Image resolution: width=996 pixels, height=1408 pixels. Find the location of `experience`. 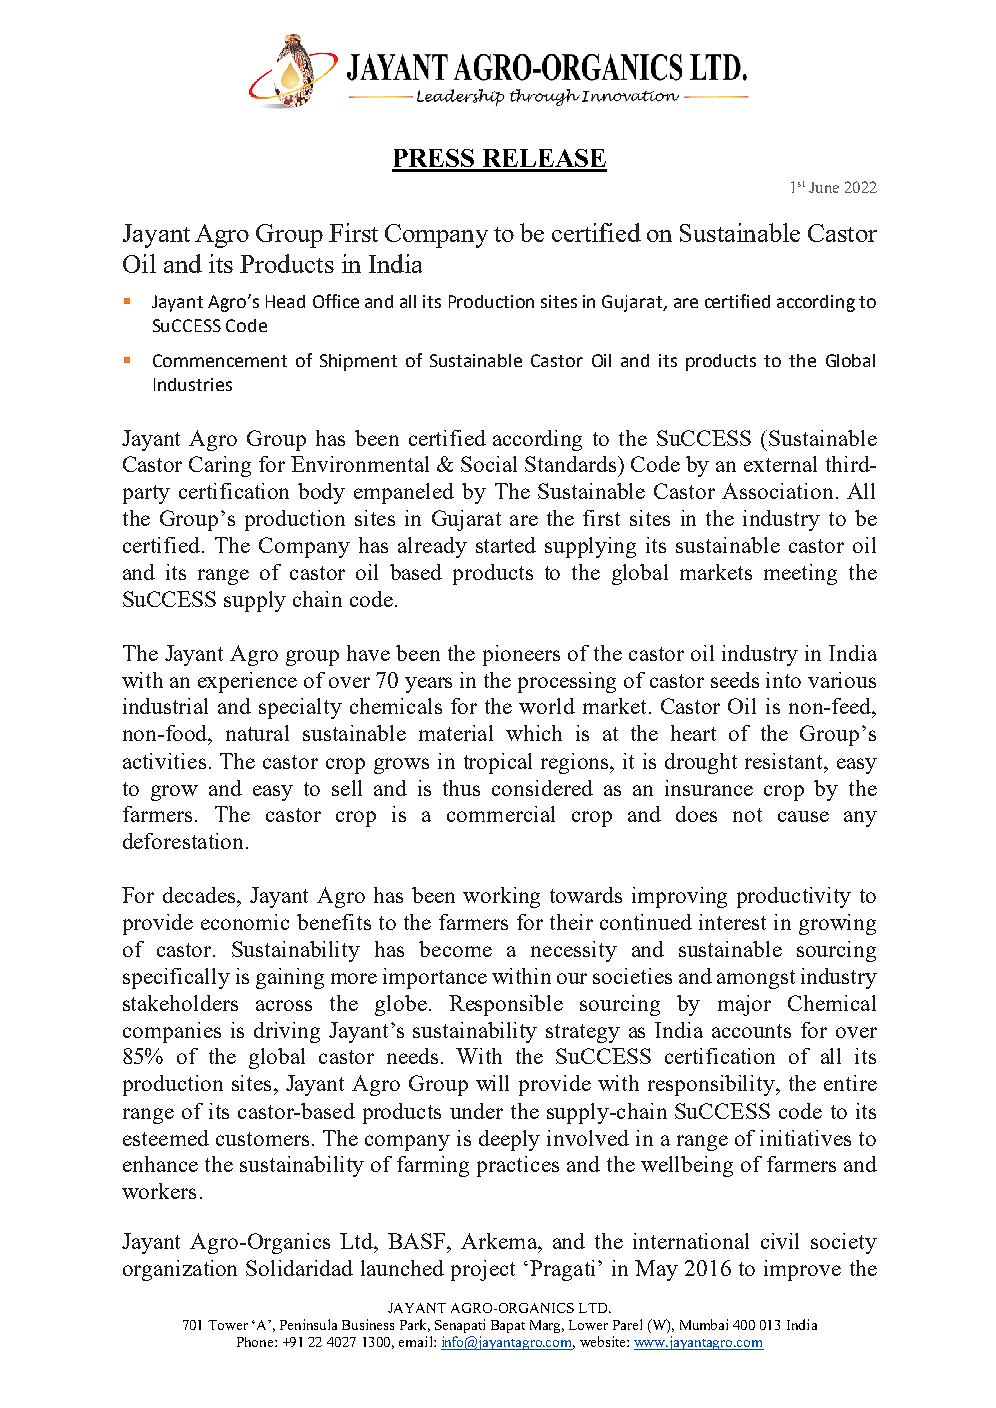

experience is located at coordinates (247, 682).
